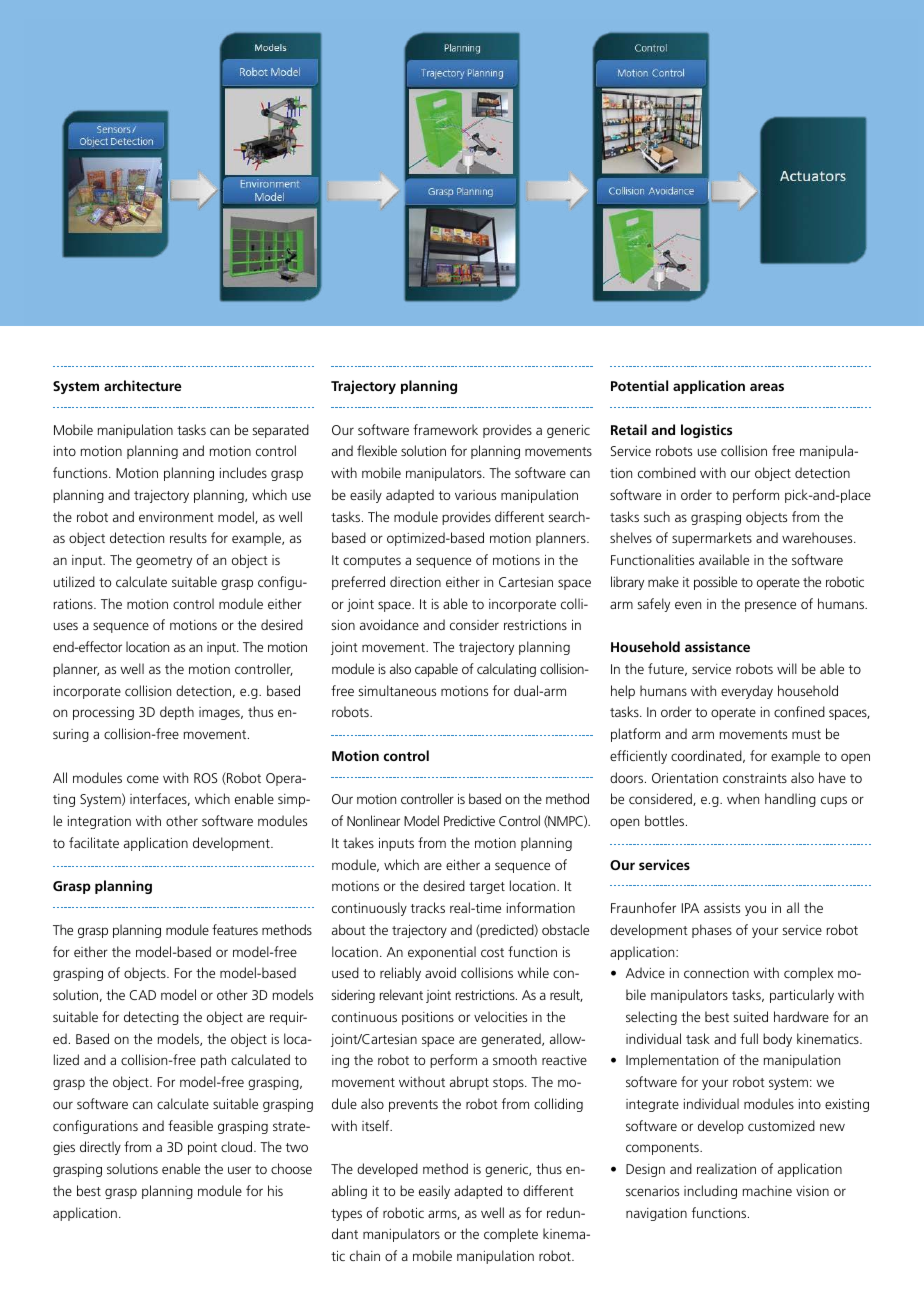 The height and width of the screenshot is (1308, 924). I want to click on depth, so click(177, 713).
